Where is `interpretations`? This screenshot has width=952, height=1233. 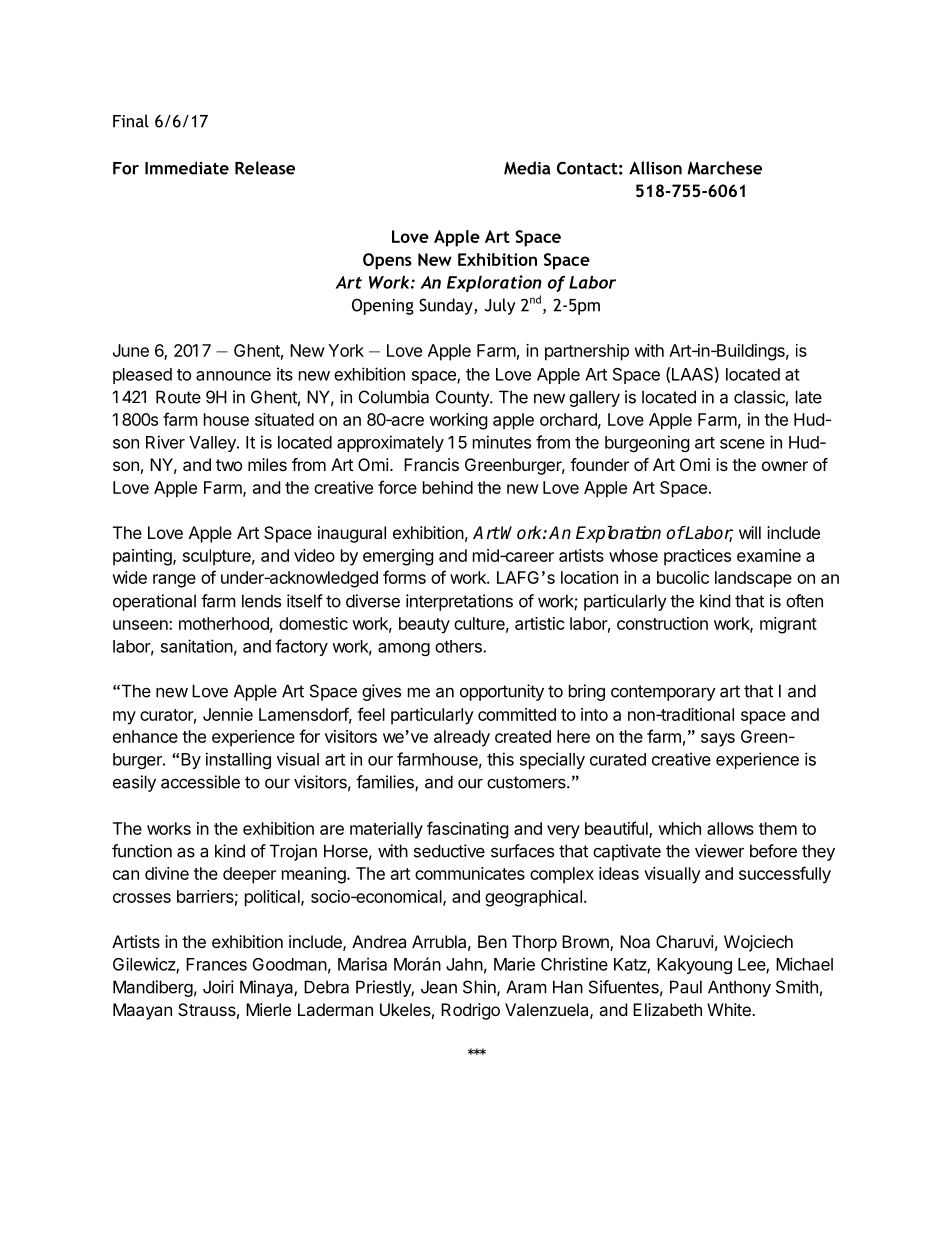
interpretations is located at coordinates (459, 602).
